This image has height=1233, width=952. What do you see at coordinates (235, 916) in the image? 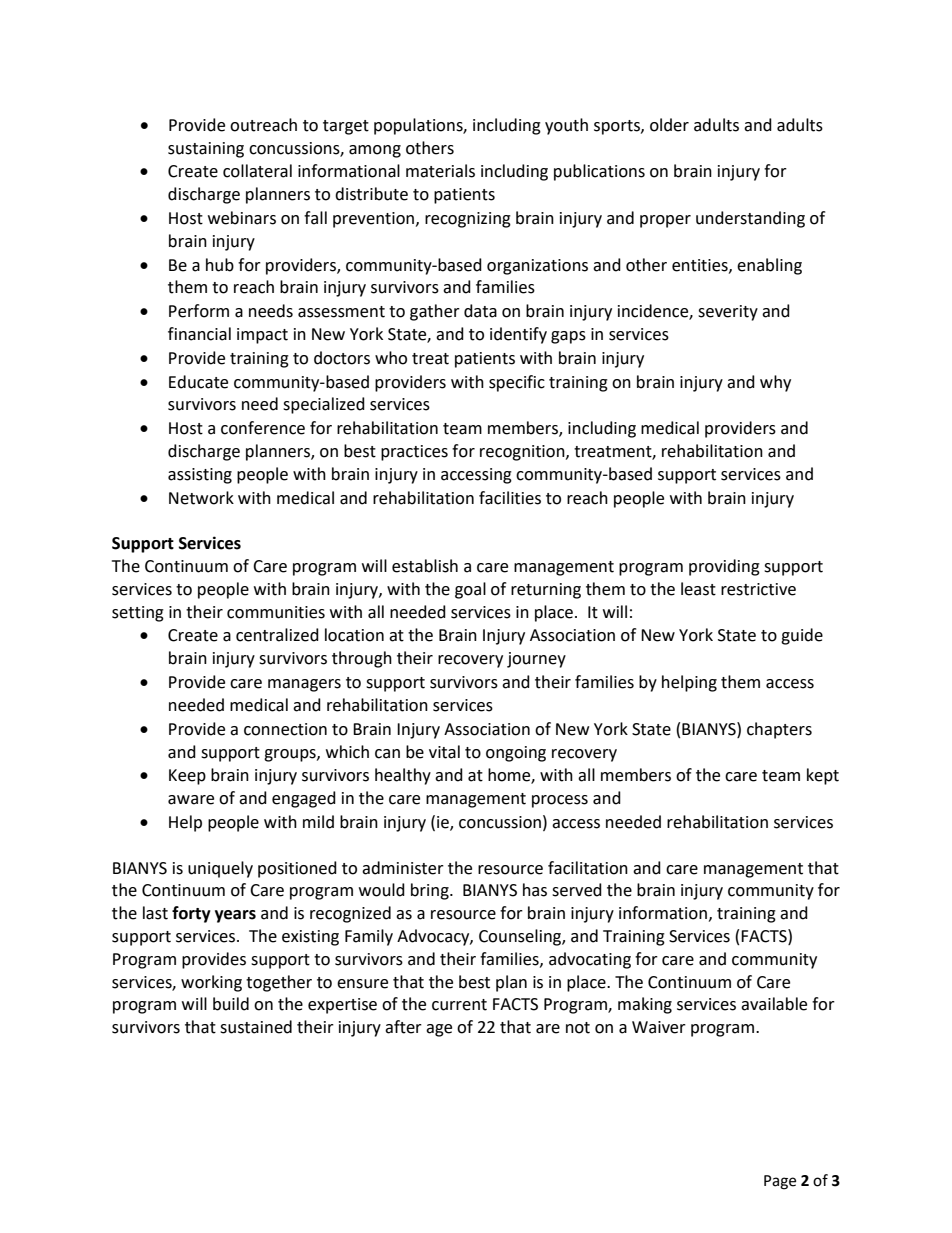
I see `years` at bounding box center [235, 916].
